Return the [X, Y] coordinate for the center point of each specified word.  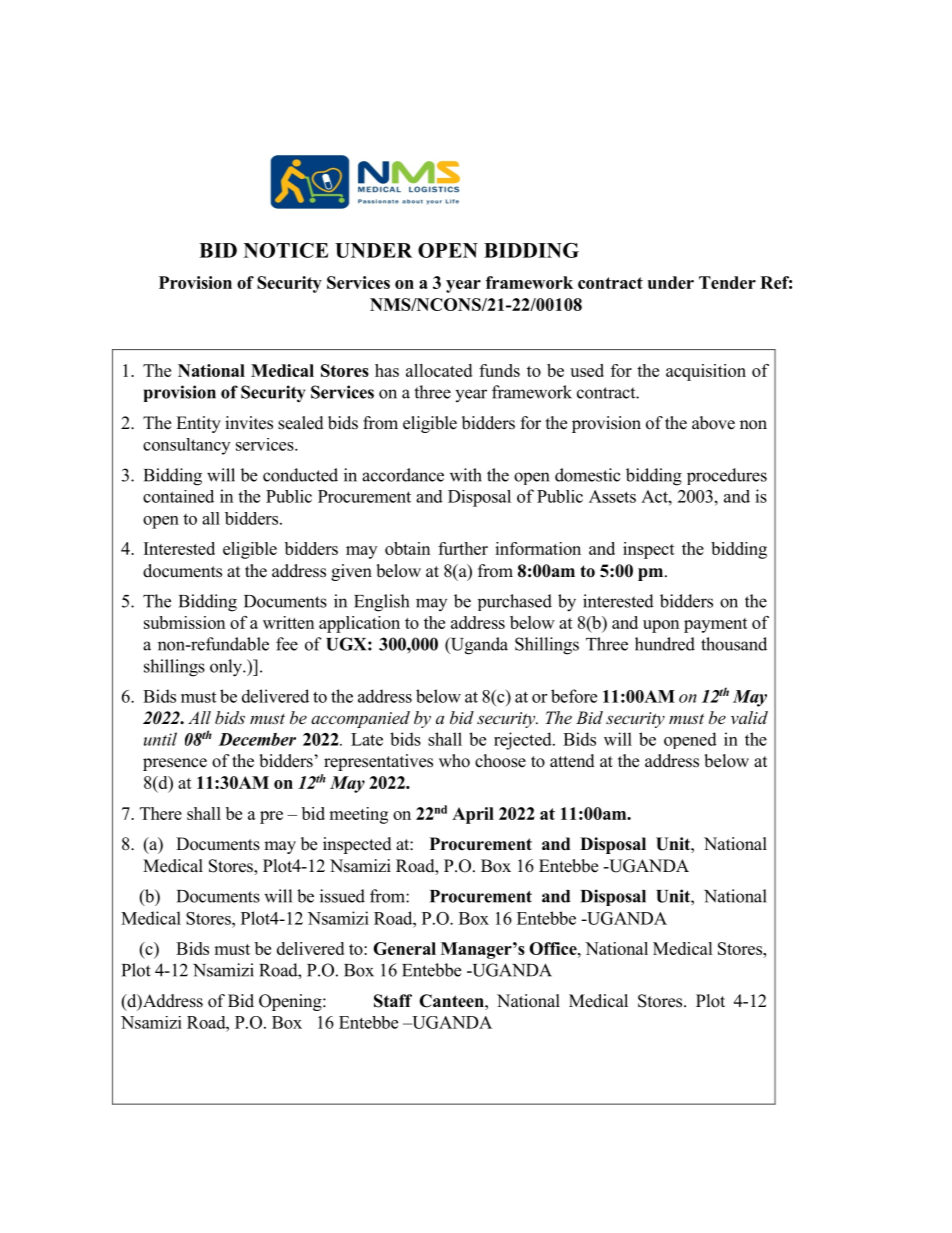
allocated [439, 370]
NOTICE [286, 250]
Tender [727, 282]
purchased [515, 602]
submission [184, 622]
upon [661, 626]
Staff [393, 1001]
